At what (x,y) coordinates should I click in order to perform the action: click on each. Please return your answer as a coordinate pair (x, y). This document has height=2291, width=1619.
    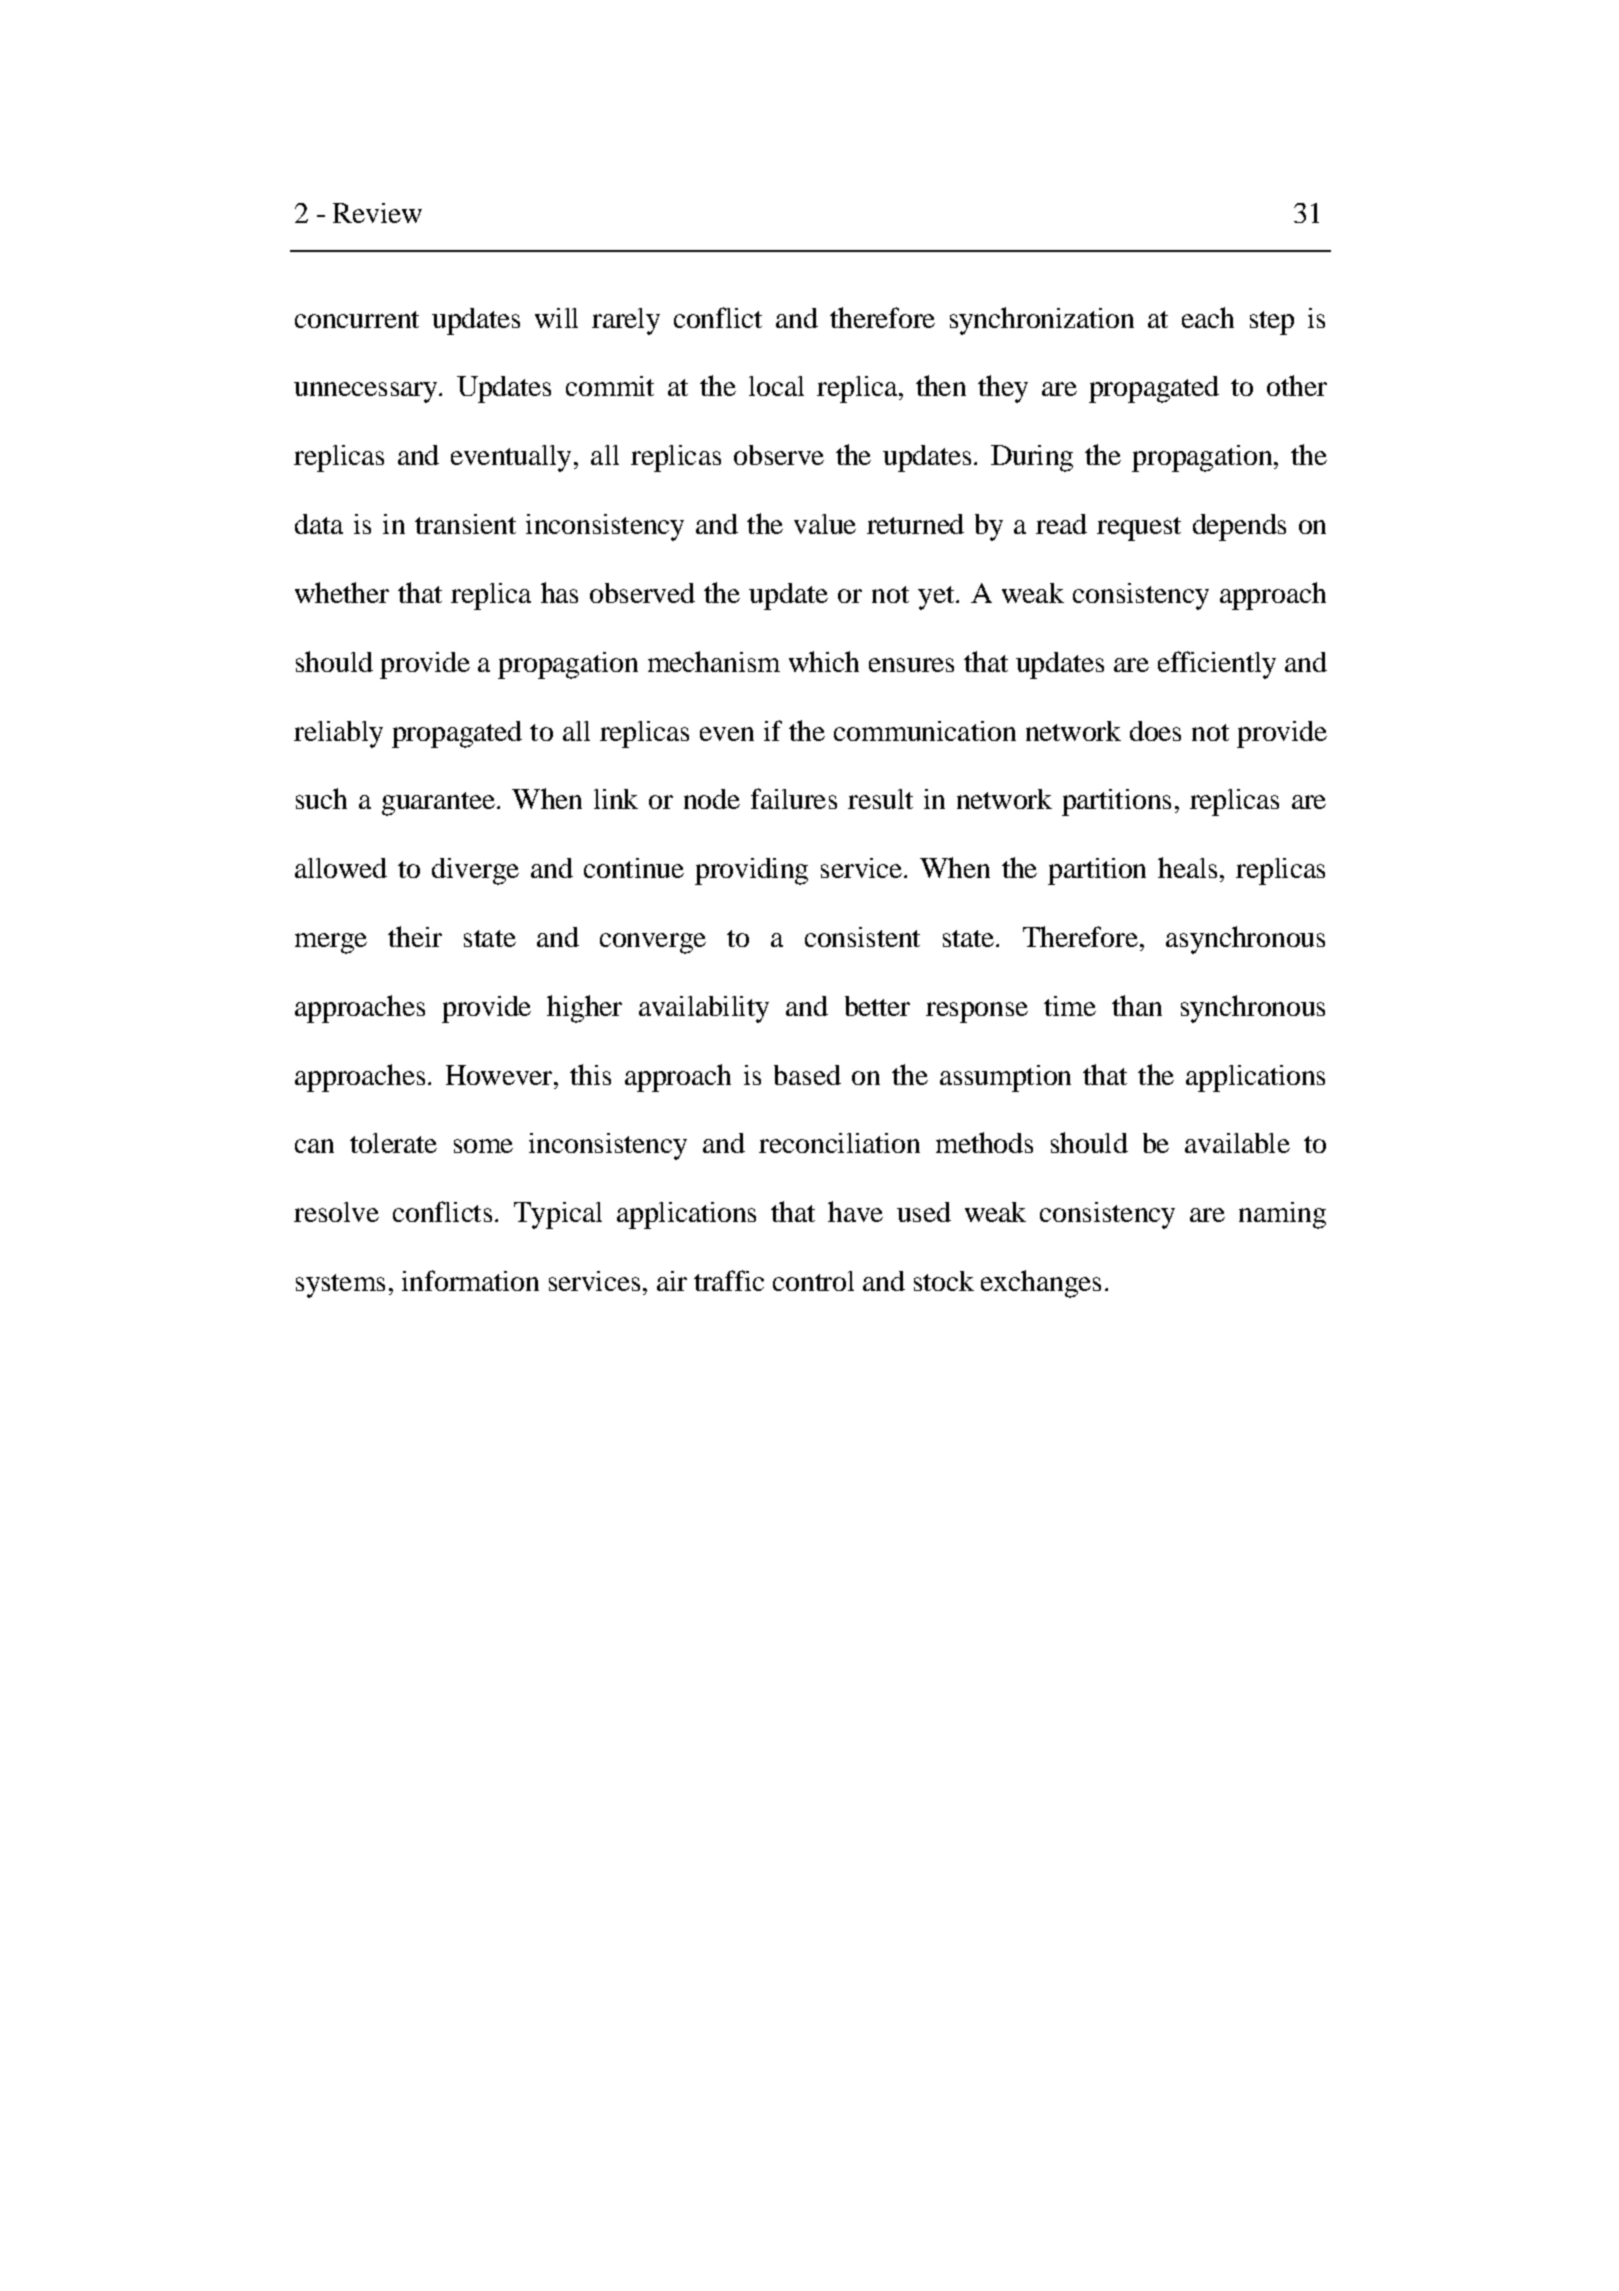
    Looking at the image, I should click on (1208, 317).
